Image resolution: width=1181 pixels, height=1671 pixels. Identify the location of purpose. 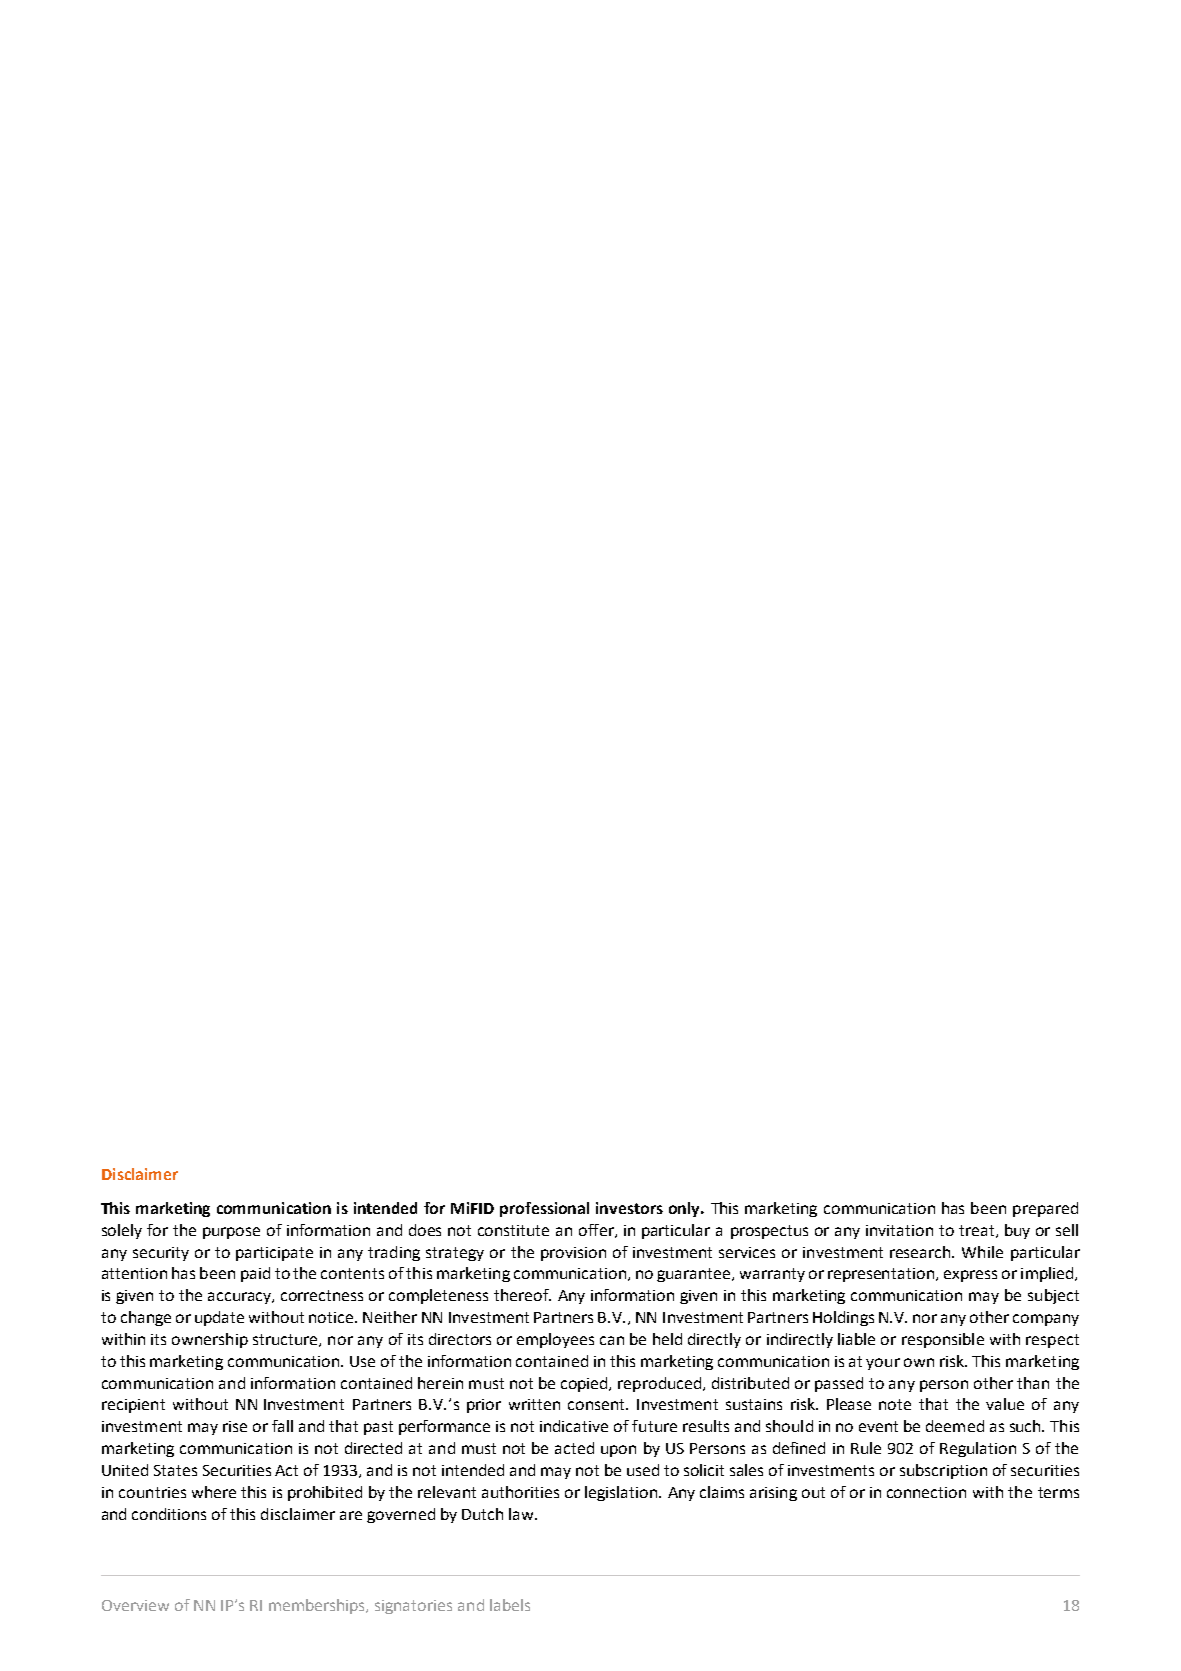
(231, 1233).
